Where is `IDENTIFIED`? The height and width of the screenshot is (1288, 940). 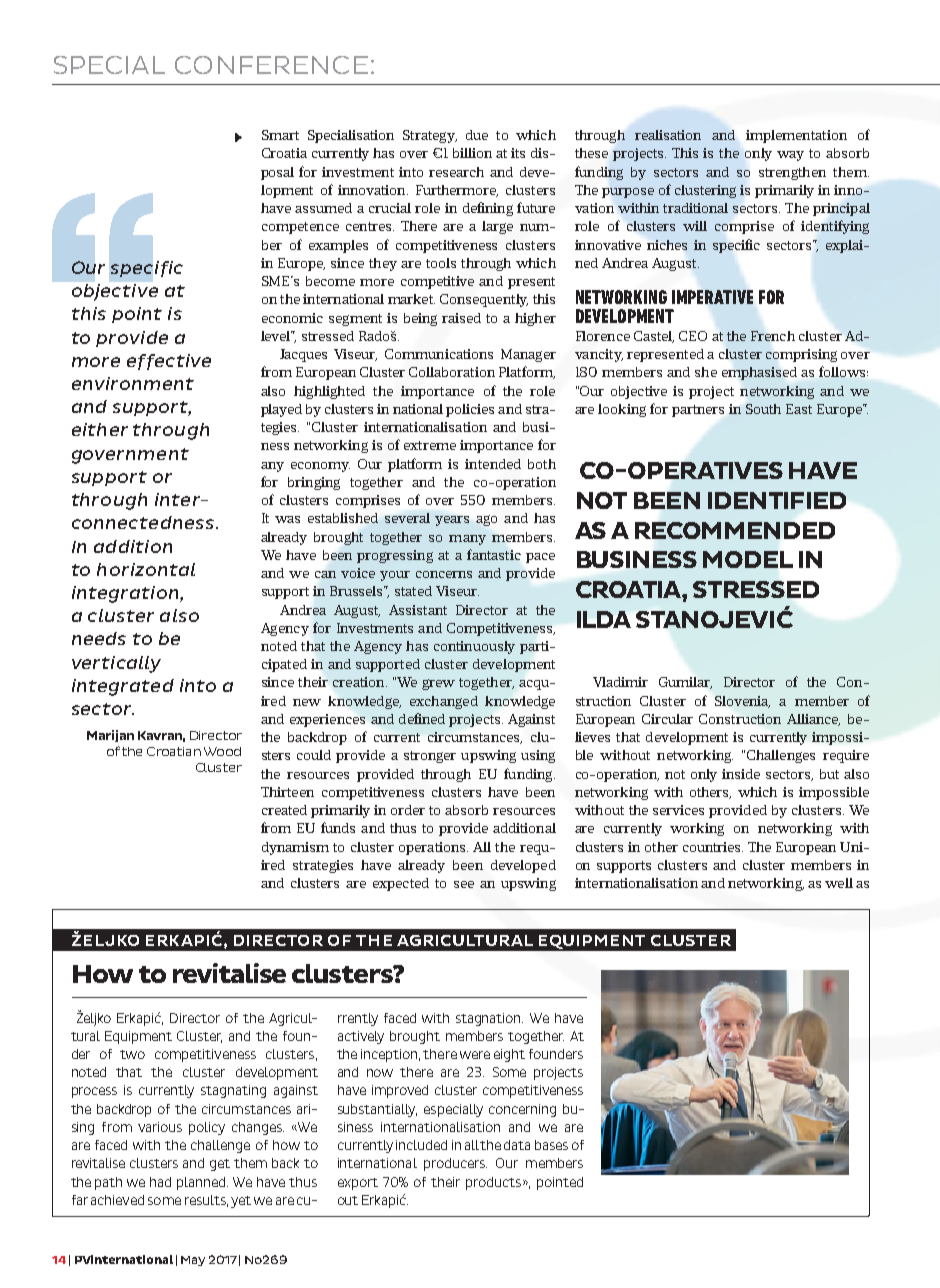
IDENTIFIED is located at coordinates (777, 500).
